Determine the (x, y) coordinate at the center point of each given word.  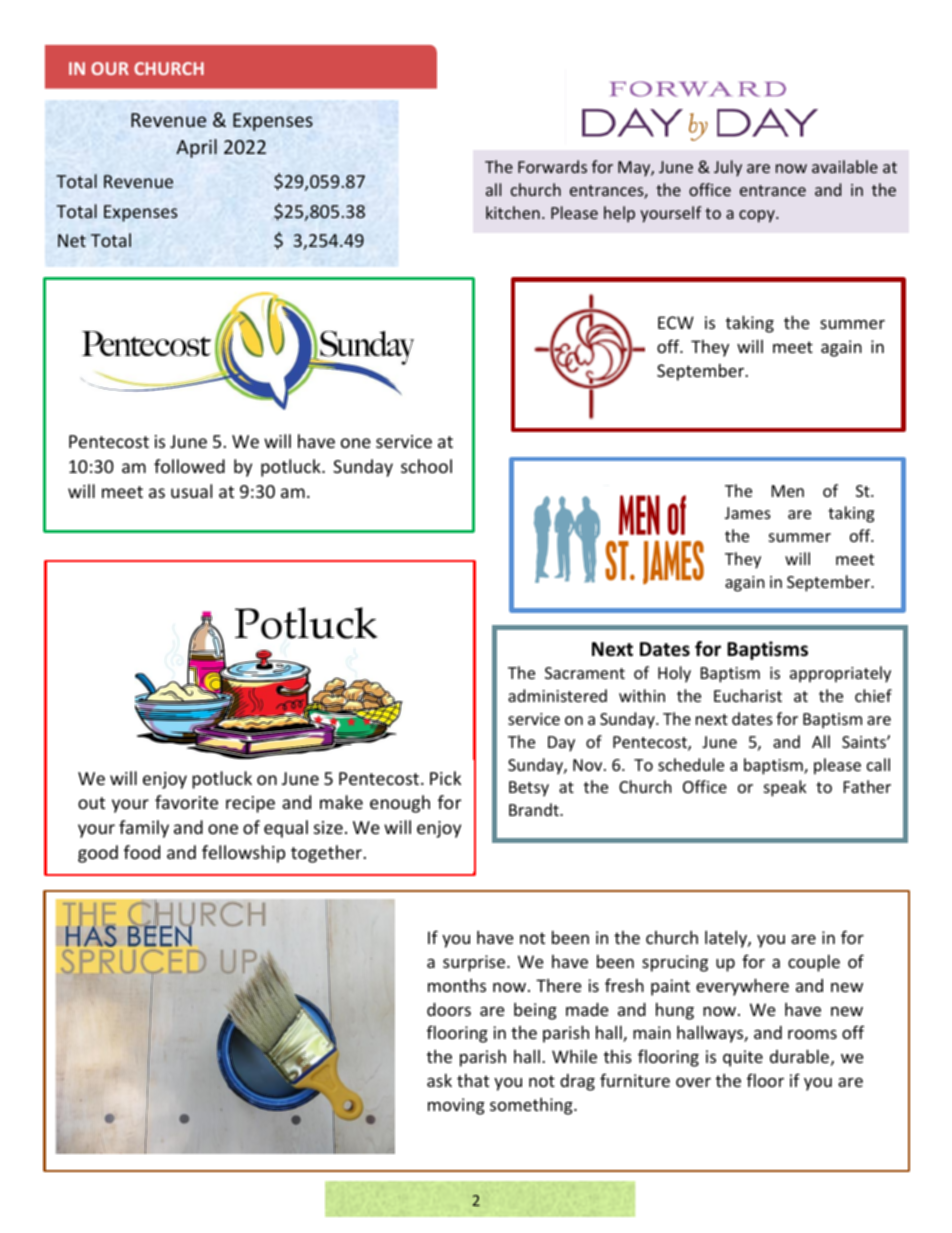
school (426, 466)
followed (189, 466)
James (748, 513)
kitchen (513, 212)
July (728, 168)
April (196, 148)
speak (785, 788)
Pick (445, 778)
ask (439, 1080)
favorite (186, 802)
